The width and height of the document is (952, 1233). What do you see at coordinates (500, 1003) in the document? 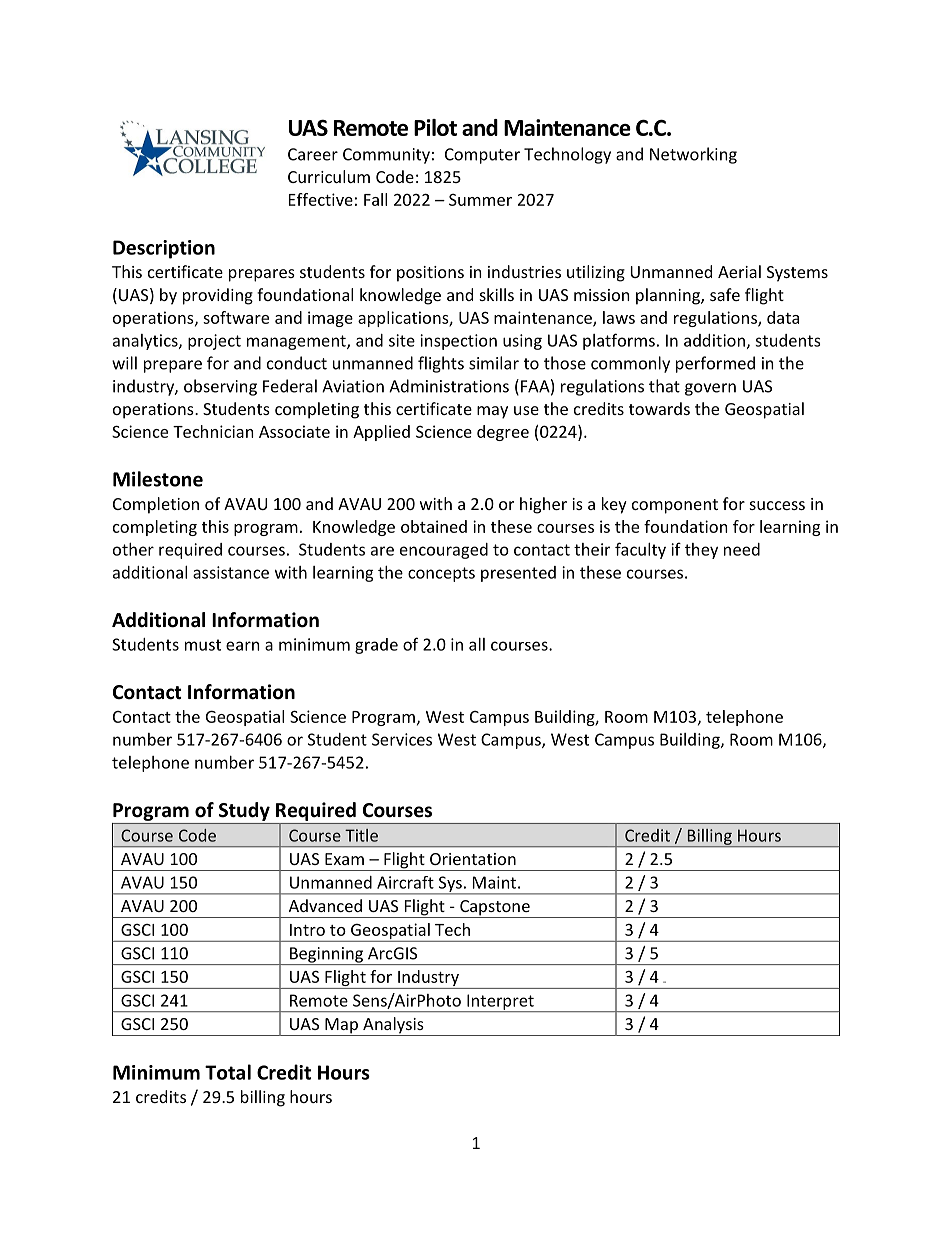
I see `Interpret` at bounding box center [500, 1003].
